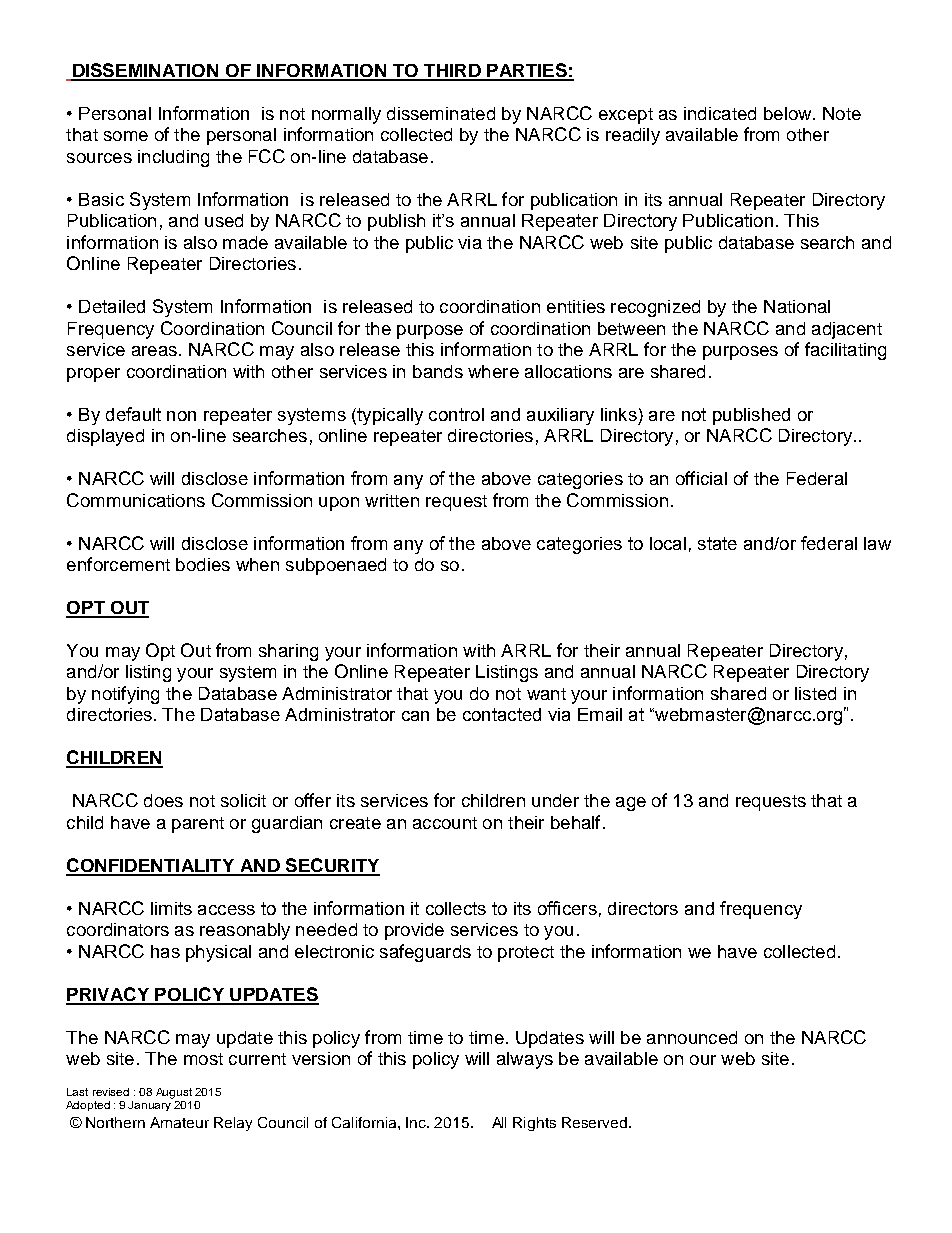 This screenshot has width=952, height=1233. Describe the element at coordinates (717, 543) in the screenshot. I see `state` at that location.
